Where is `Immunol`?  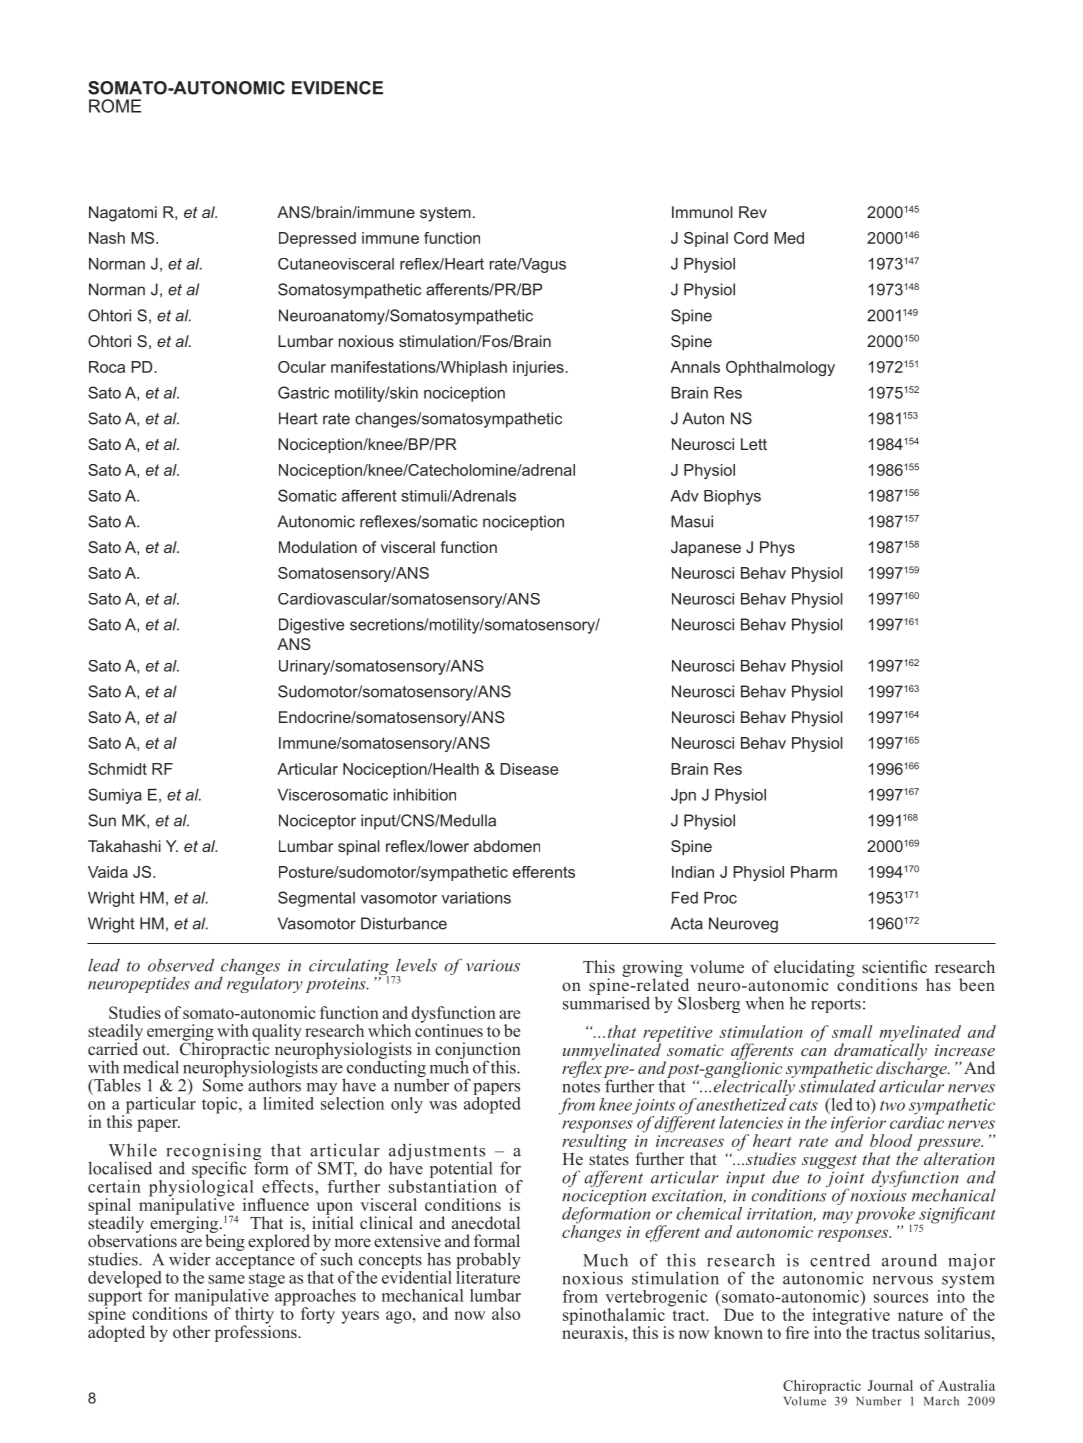
Immunol is located at coordinates (702, 212).
